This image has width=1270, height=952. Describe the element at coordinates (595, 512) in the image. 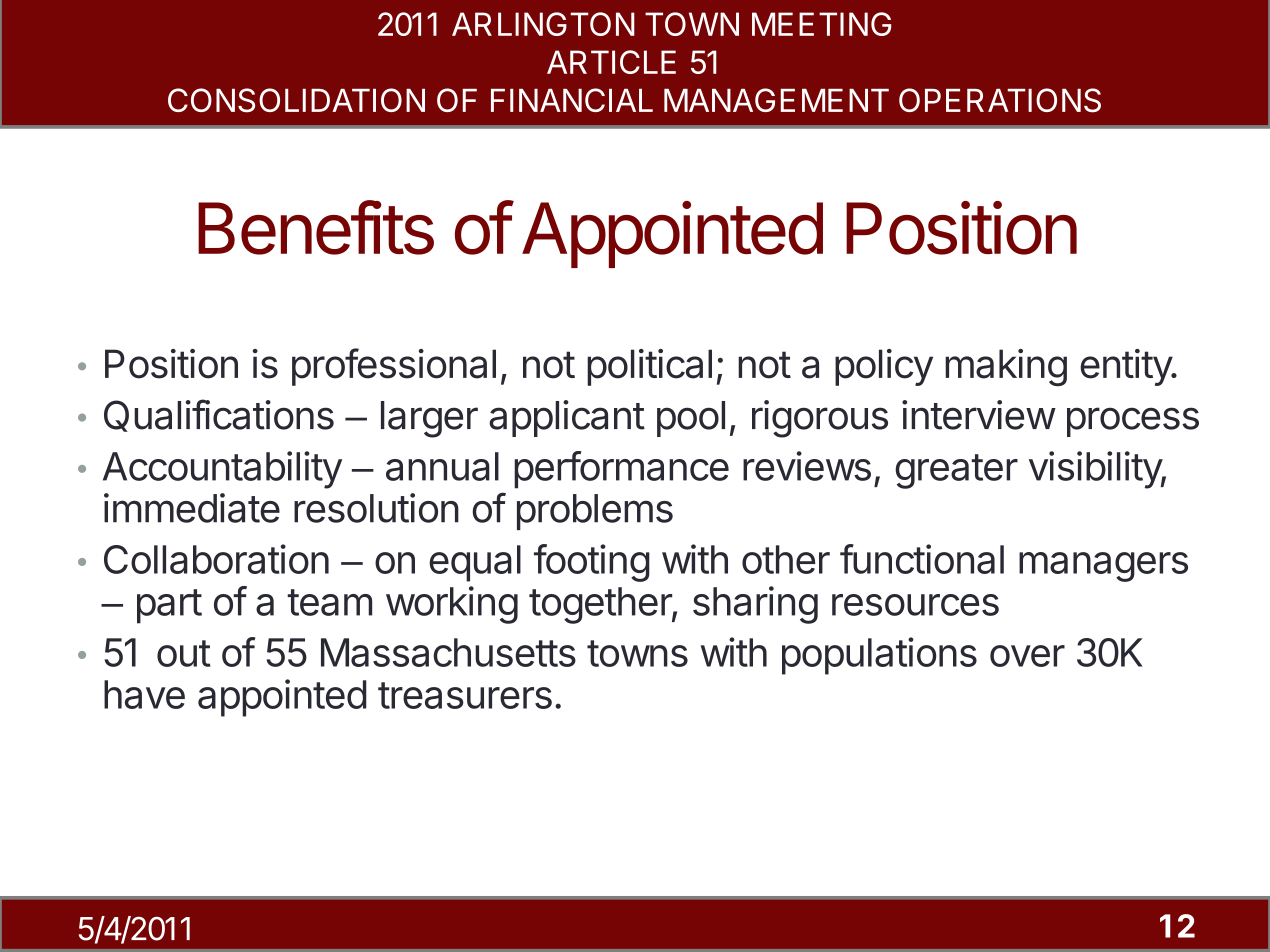

I see `problems` at that location.
